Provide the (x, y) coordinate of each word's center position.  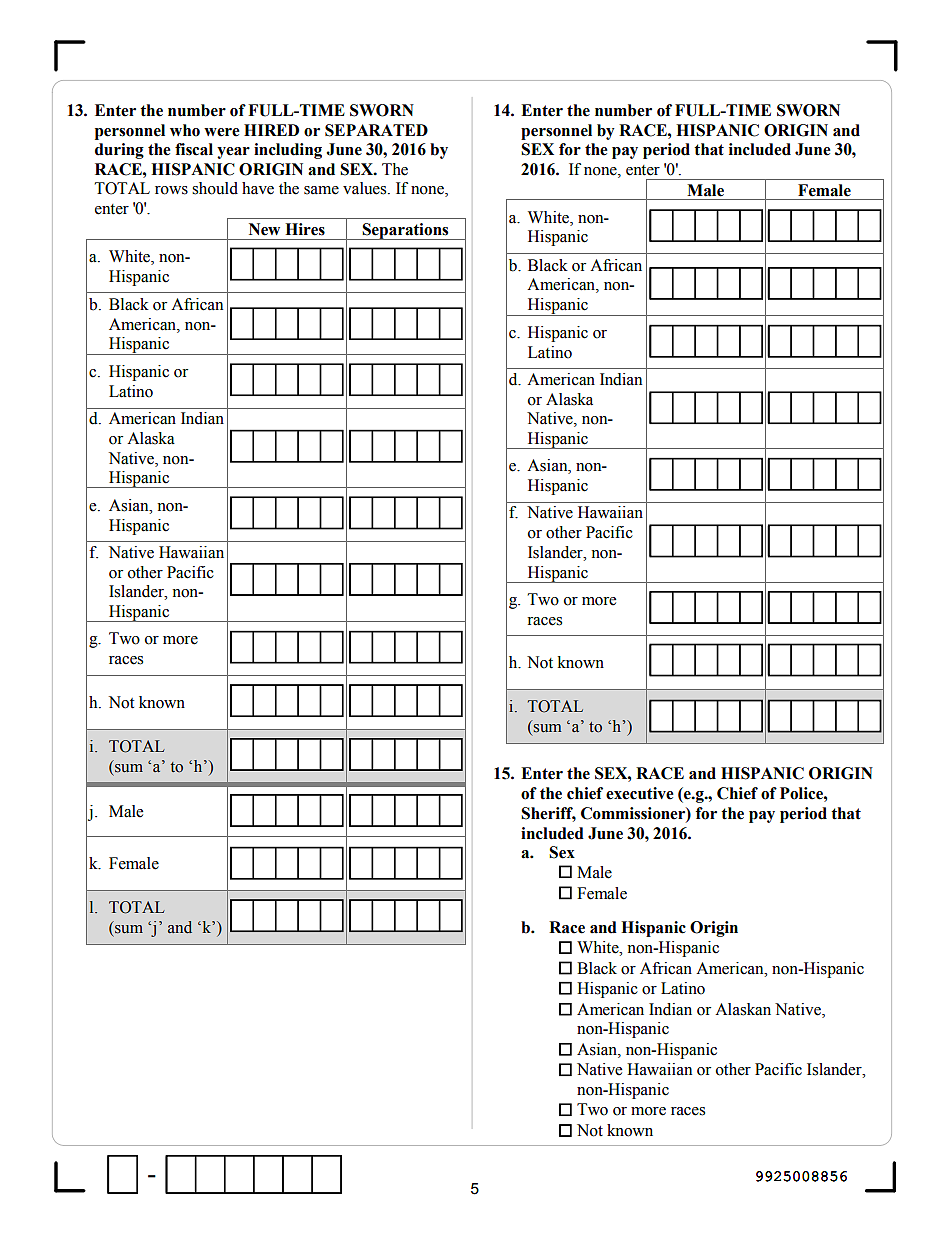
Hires (305, 229)
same (321, 190)
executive (640, 793)
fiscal (194, 149)
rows (171, 190)
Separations (406, 231)
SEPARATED (376, 130)
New (264, 229)
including (288, 151)
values (366, 188)
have (258, 188)
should (215, 188)
